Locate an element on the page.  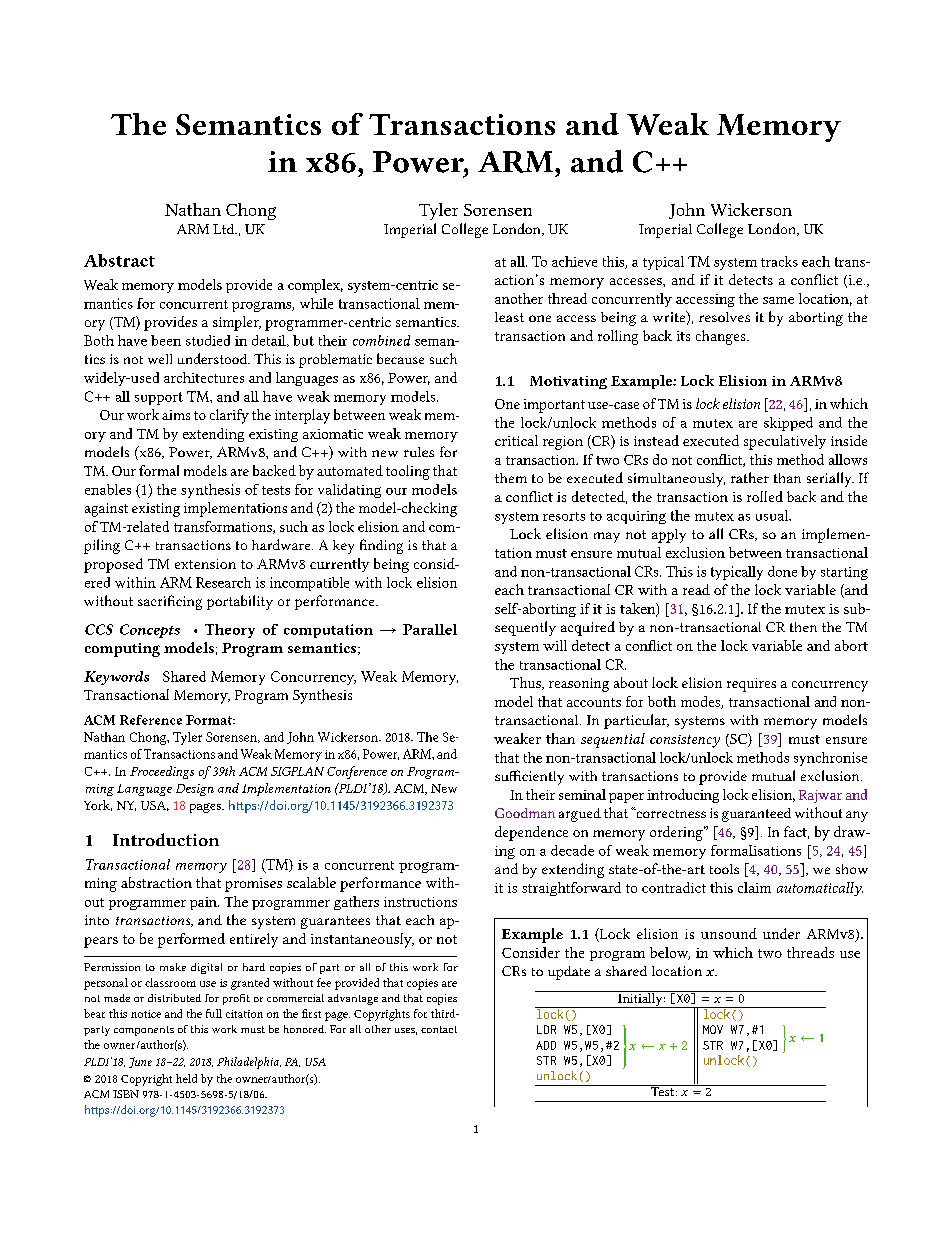
MOV is located at coordinates (713, 1029).
